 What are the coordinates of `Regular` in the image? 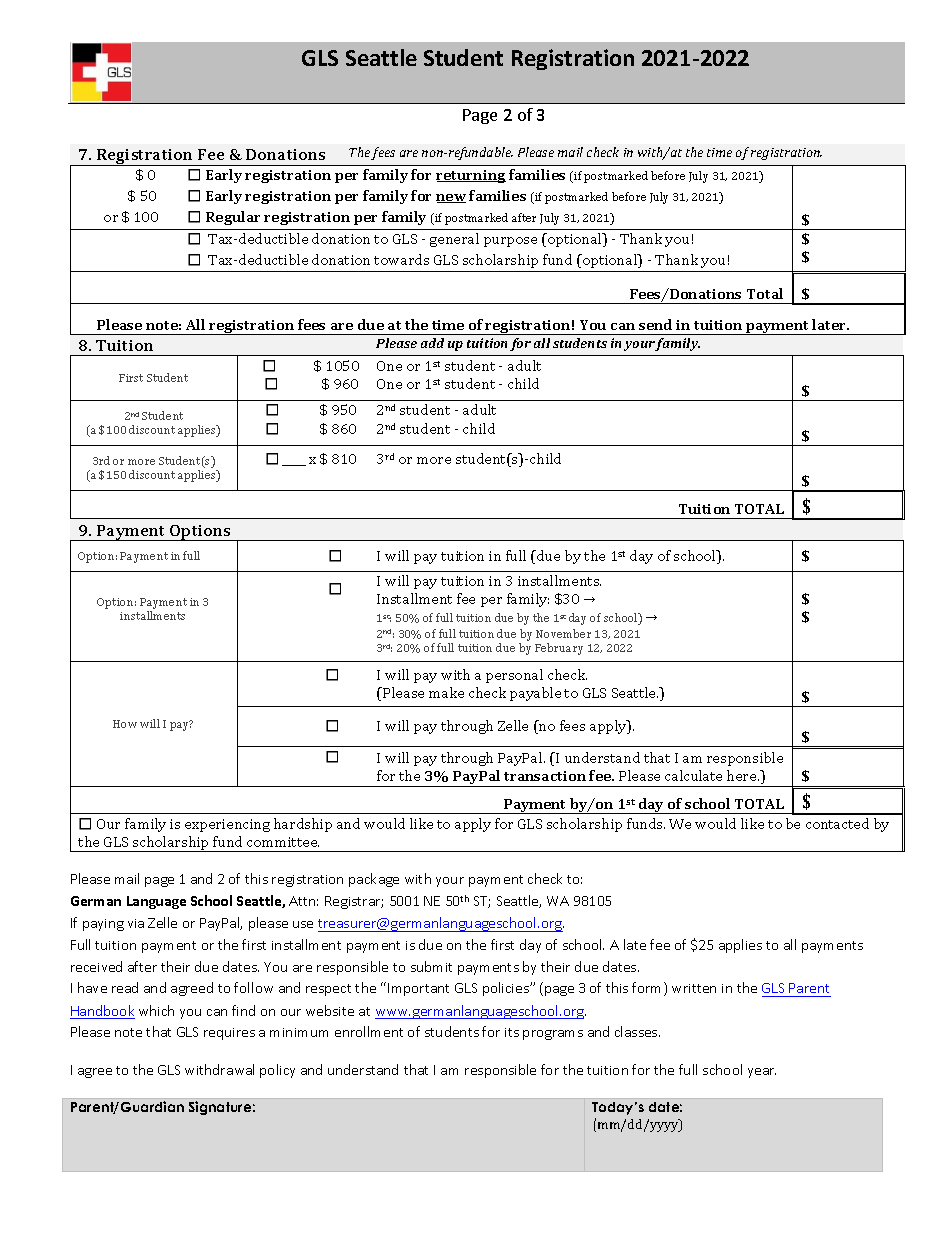 It's located at (233, 218).
